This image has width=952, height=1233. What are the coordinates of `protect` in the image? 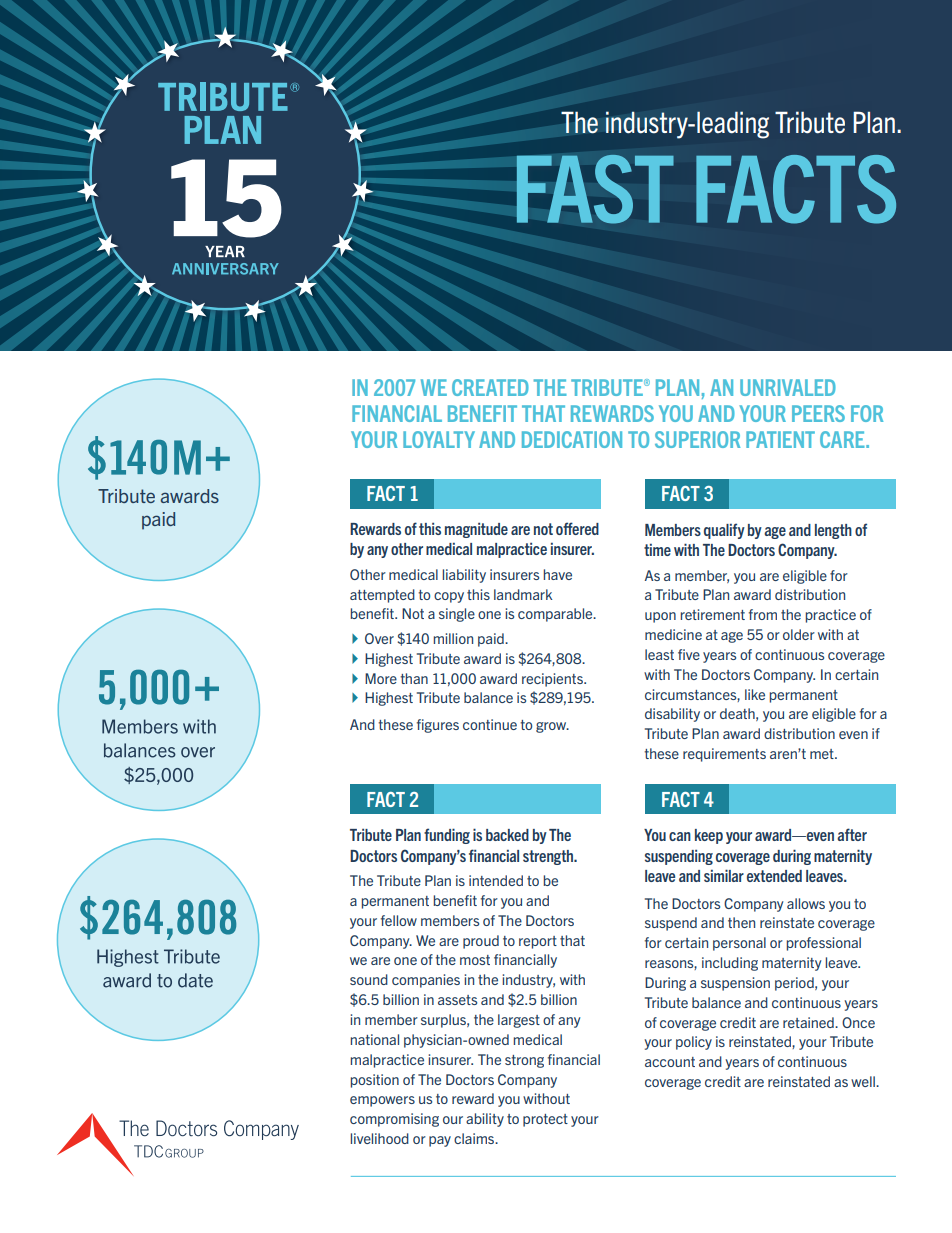 It's located at (545, 1120).
